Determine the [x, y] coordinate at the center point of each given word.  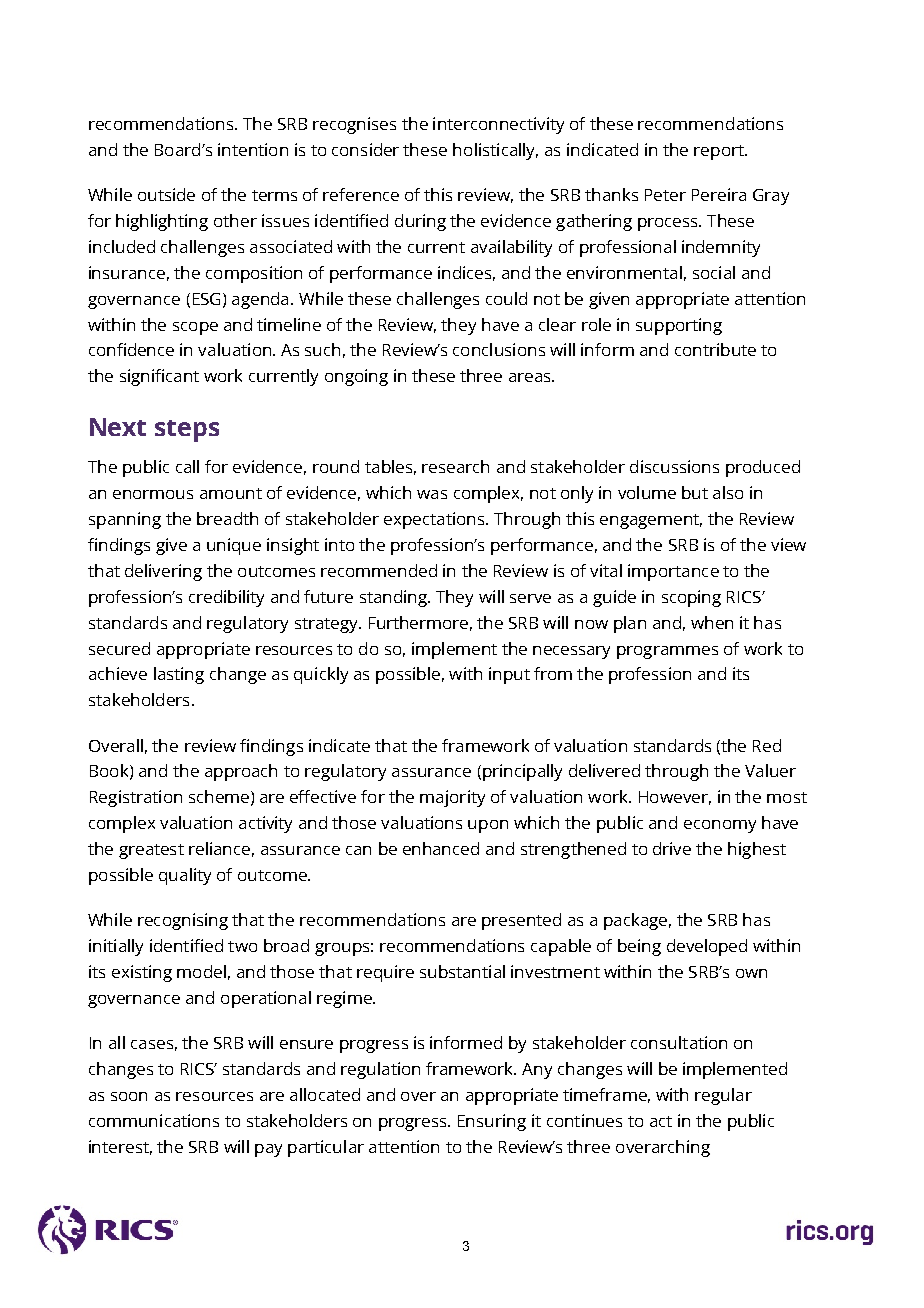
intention [253, 149]
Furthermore [418, 622]
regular [723, 1096]
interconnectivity [498, 125]
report [720, 152]
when [712, 622]
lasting [179, 675]
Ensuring [492, 1122]
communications [154, 1120]
